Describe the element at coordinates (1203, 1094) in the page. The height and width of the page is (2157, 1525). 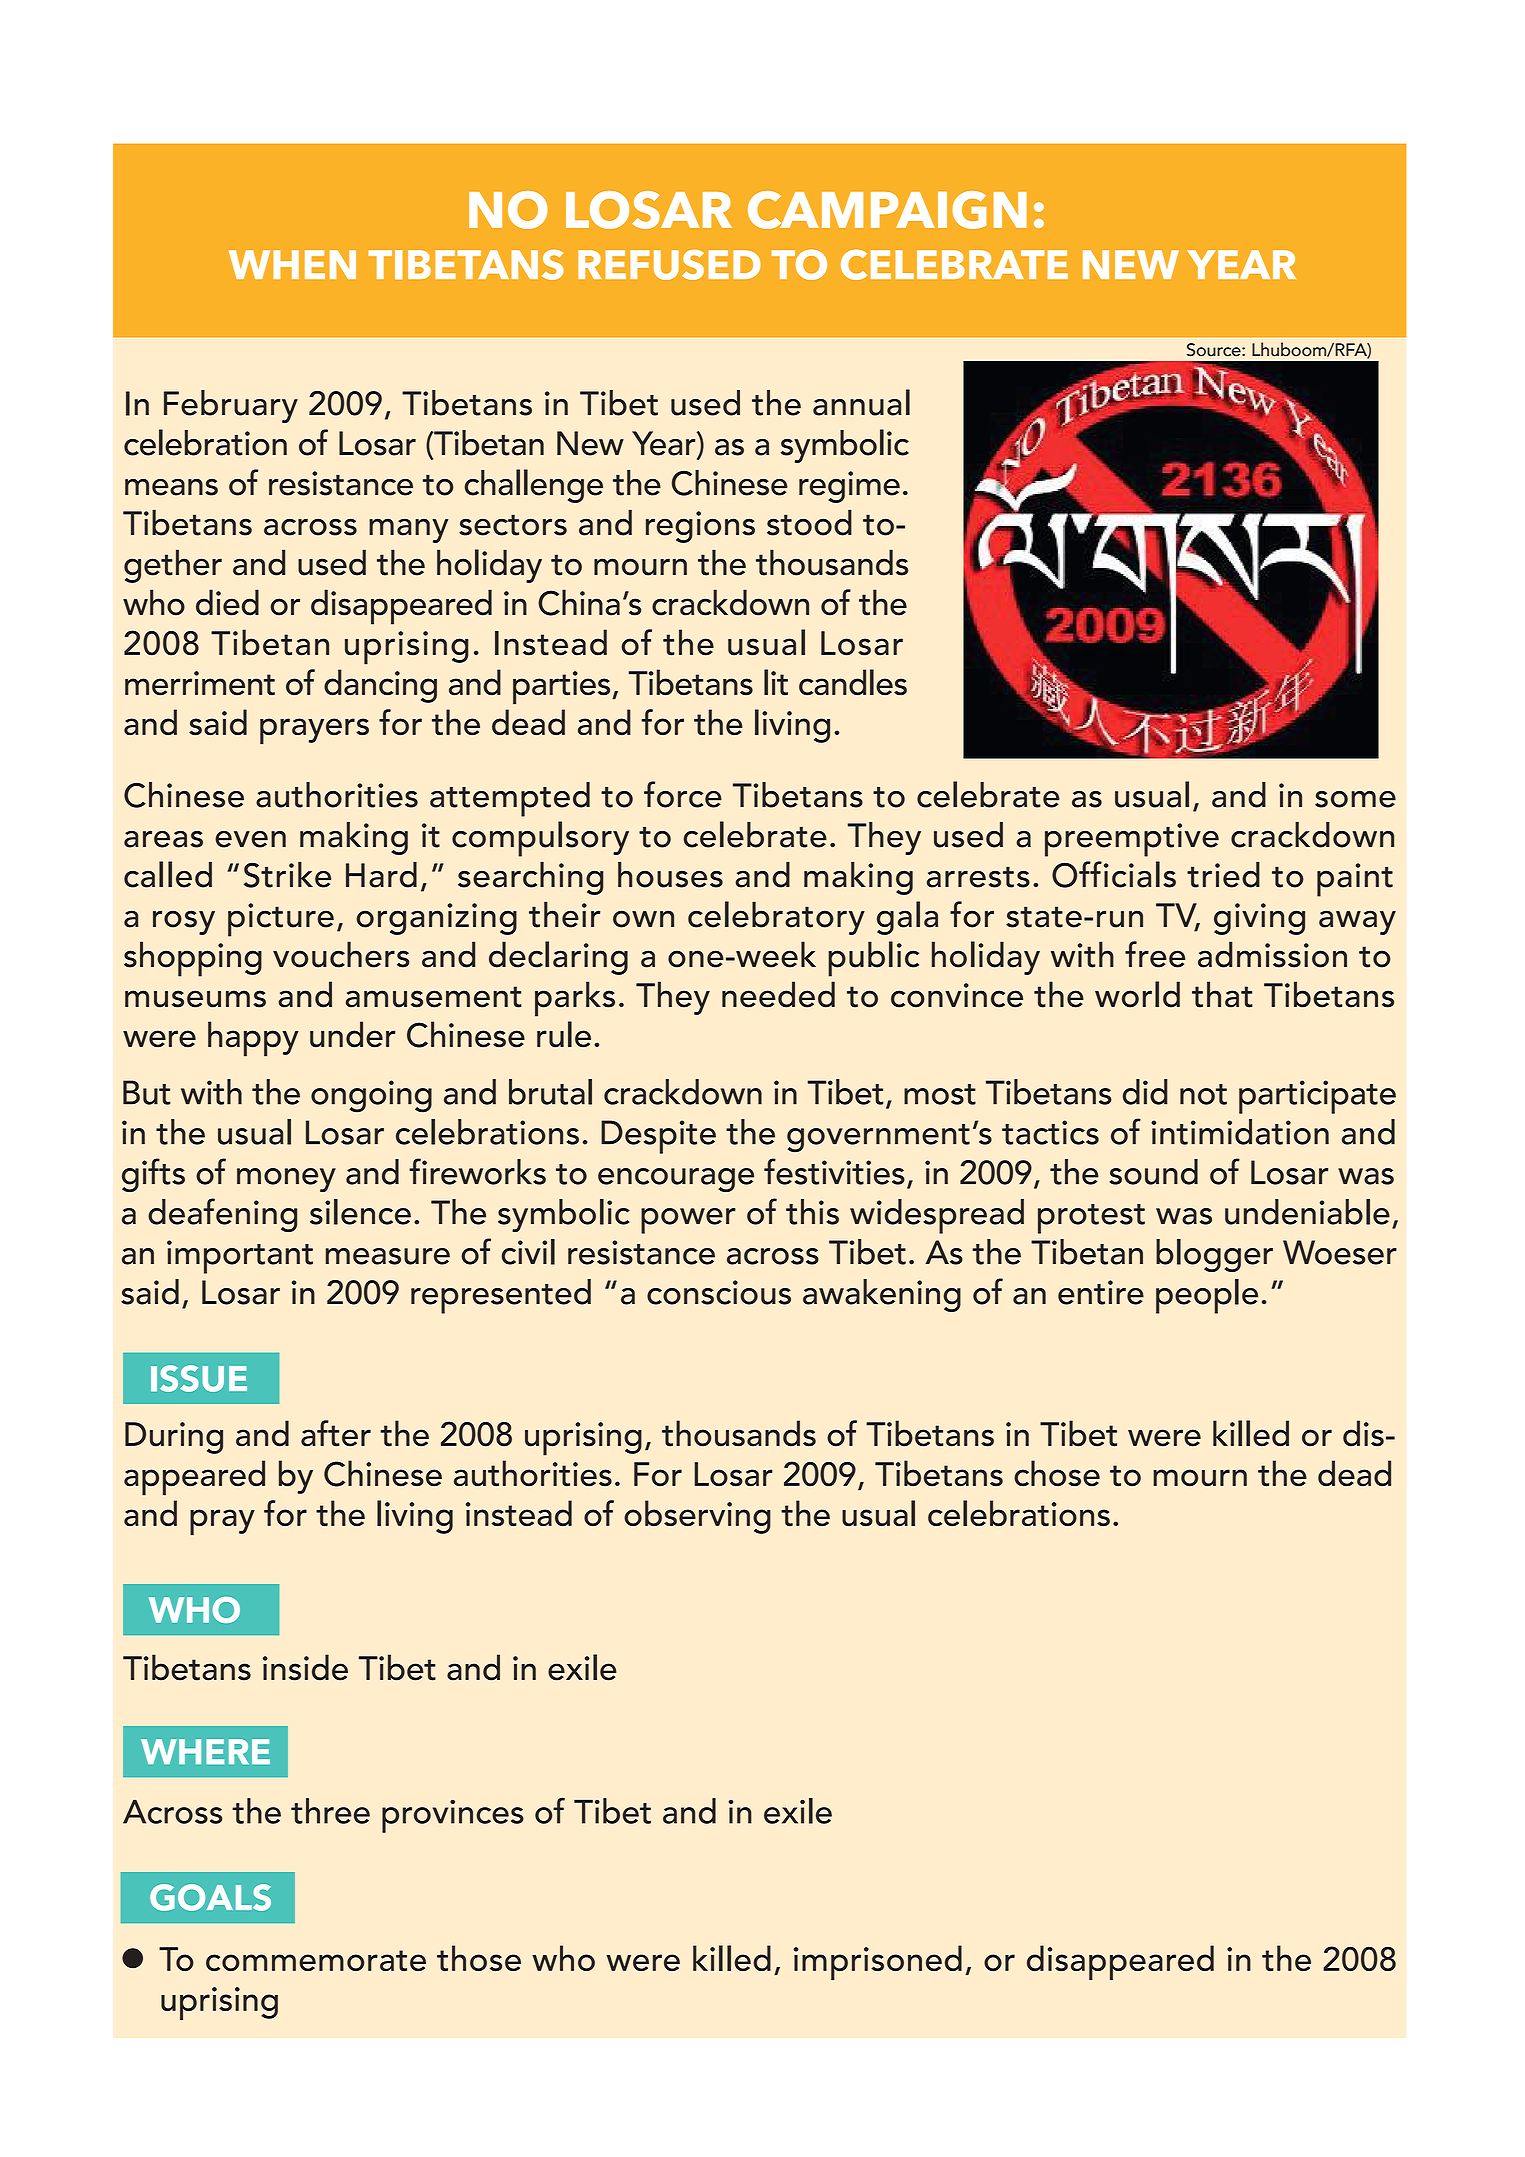
I see `not` at that location.
